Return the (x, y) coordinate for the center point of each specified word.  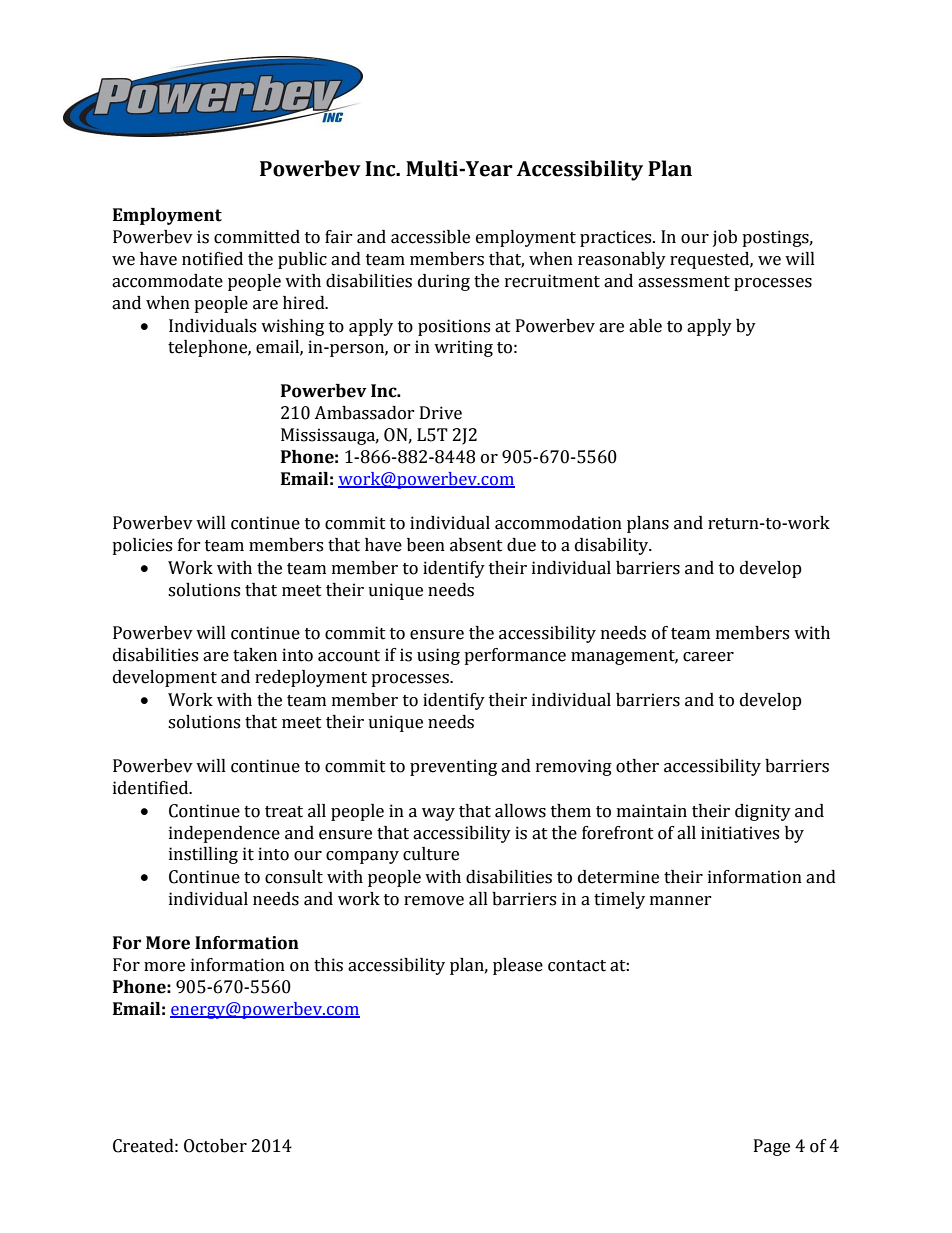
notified (212, 259)
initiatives (740, 833)
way (438, 814)
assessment (684, 282)
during (444, 282)
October (215, 1146)
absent (476, 545)
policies (142, 546)
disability (613, 546)
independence (224, 834)
